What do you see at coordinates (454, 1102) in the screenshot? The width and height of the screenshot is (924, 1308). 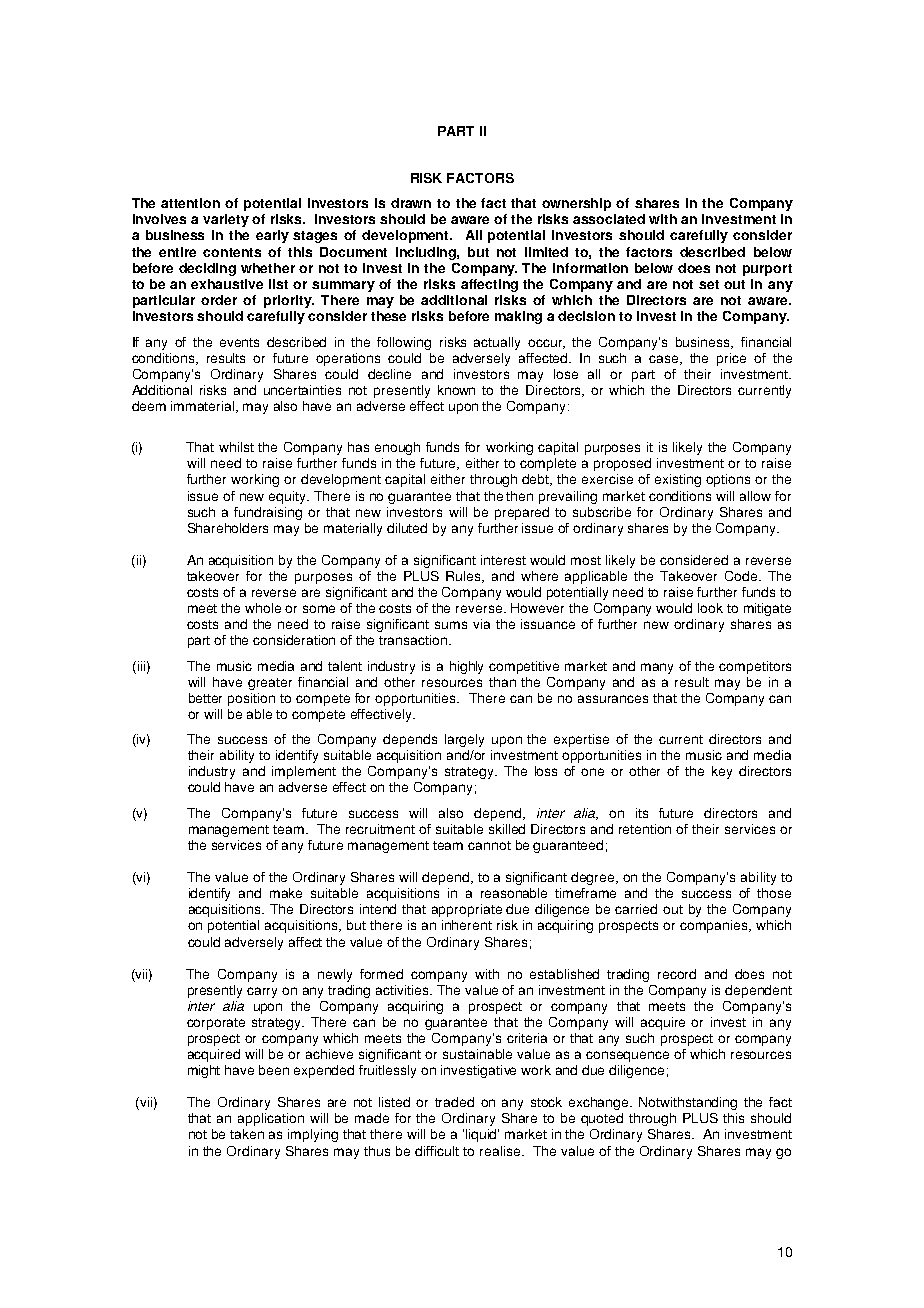 I see `traded` at bounding box center [454, 1102].
